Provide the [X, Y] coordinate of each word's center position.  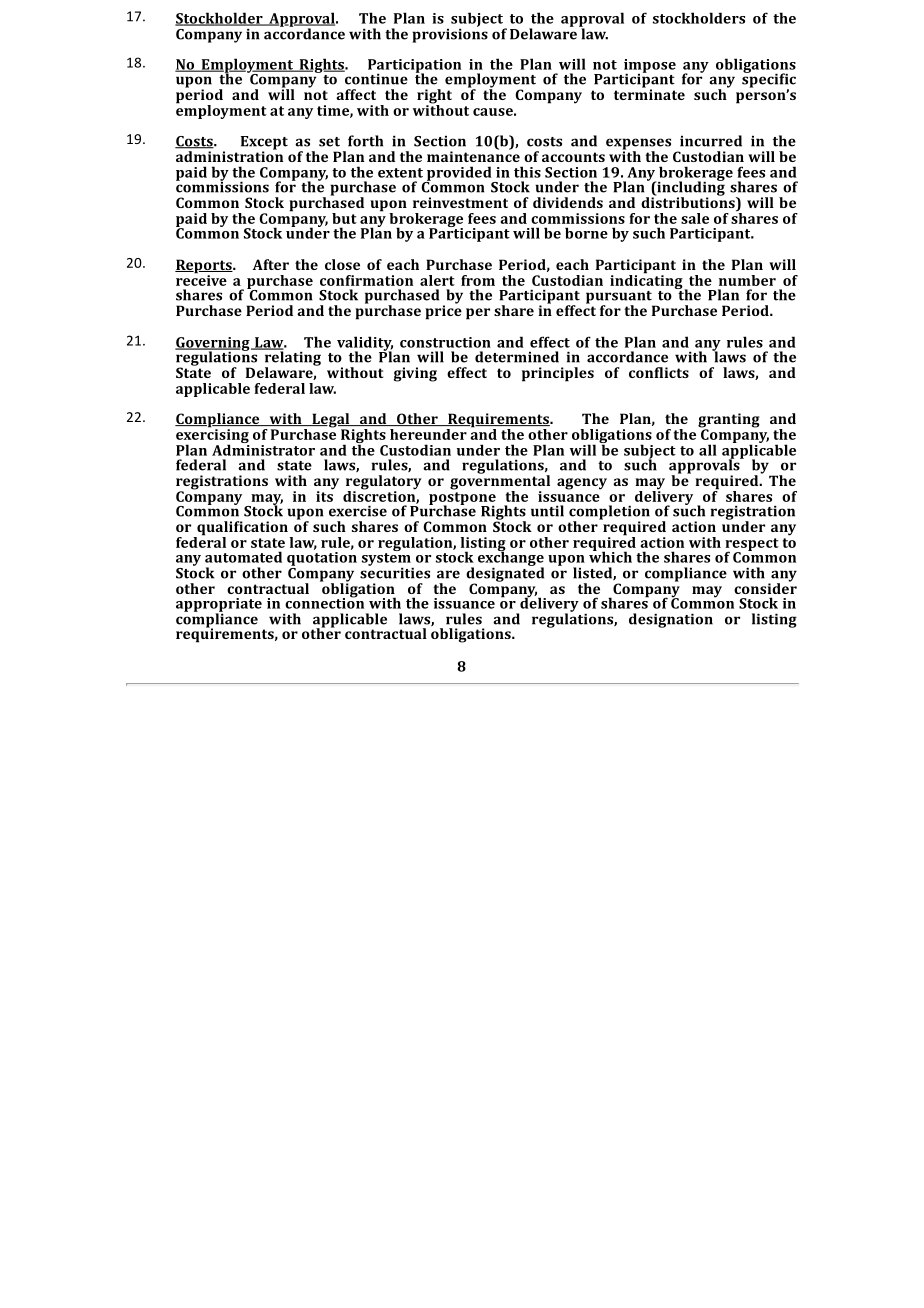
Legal [331, 421]
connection [324, 602]
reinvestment [460, 202]
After [271, 264]
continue [375, 78]
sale [695, 218]
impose [650, 67]
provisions [450, 34]
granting [729, 421]
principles [558, 374]
